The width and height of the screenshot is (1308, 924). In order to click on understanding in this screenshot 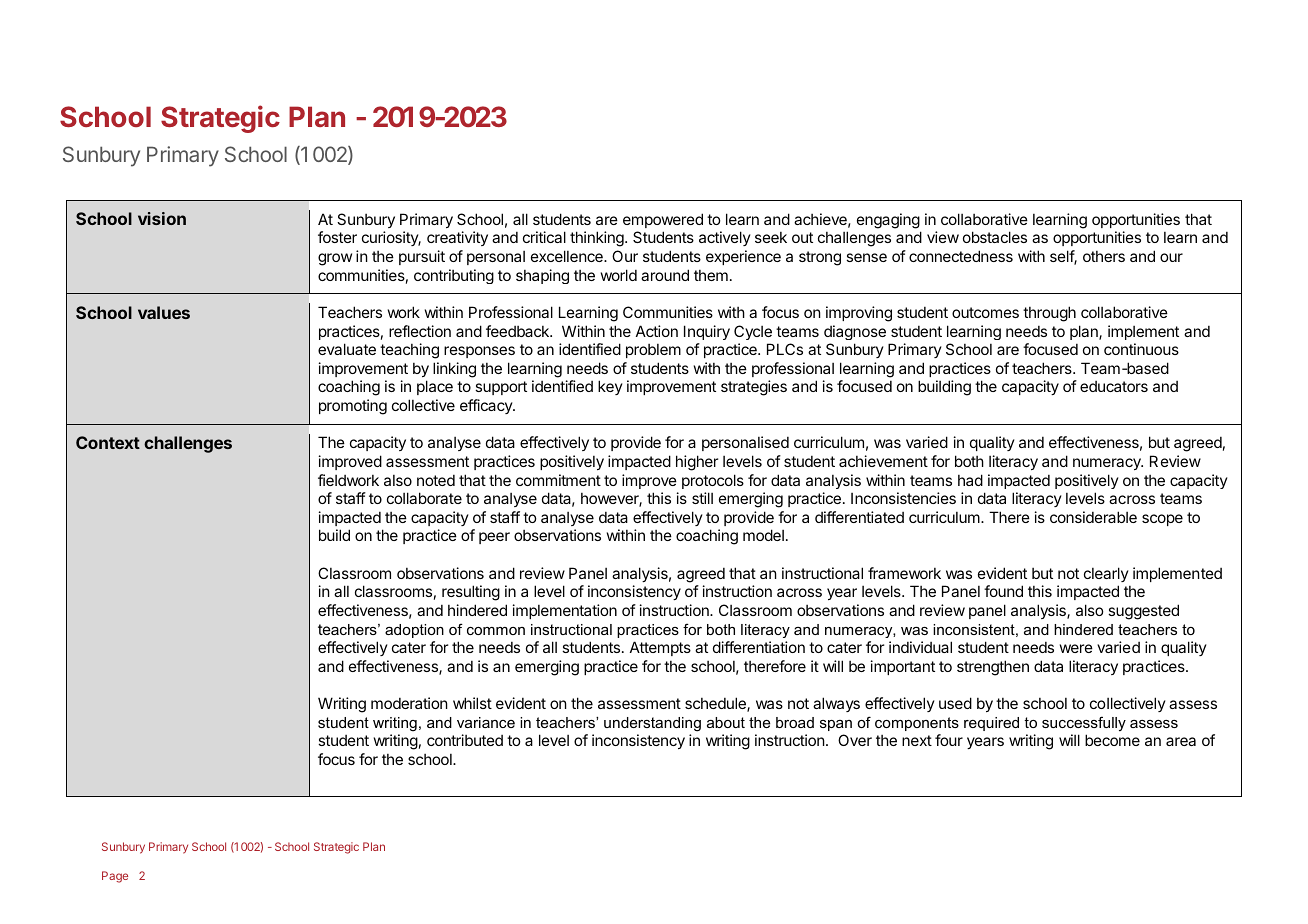, I will do `click(652, 724)`.
